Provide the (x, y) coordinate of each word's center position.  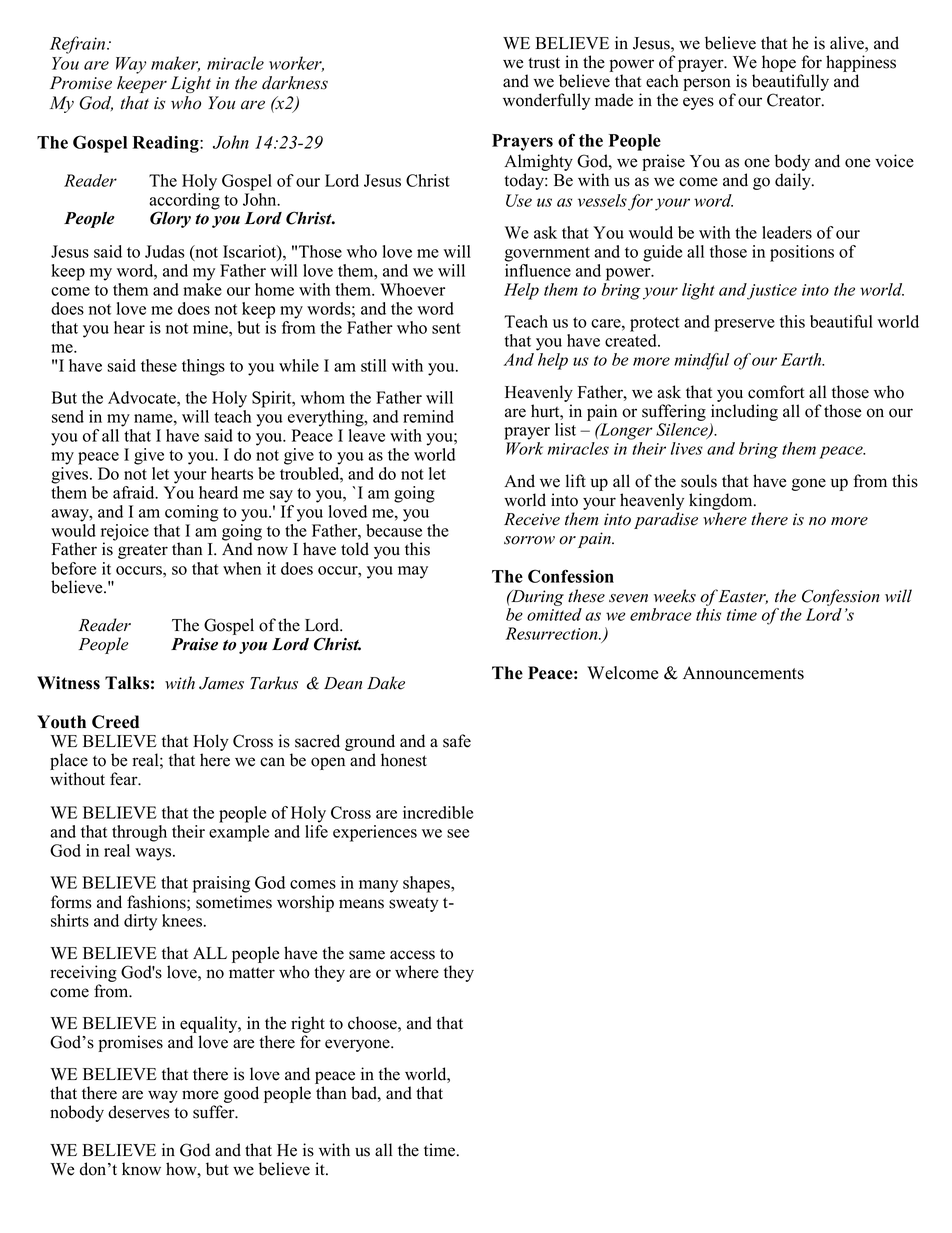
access (412, 955)
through (139, 833)
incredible (438, 812)
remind (428, 416)
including (744, 412)
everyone (358, 1045)
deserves (139, 1112)
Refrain (79, 45)
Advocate (143, 397)
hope (779, 63)
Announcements (743, 673)
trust (544, 63)
